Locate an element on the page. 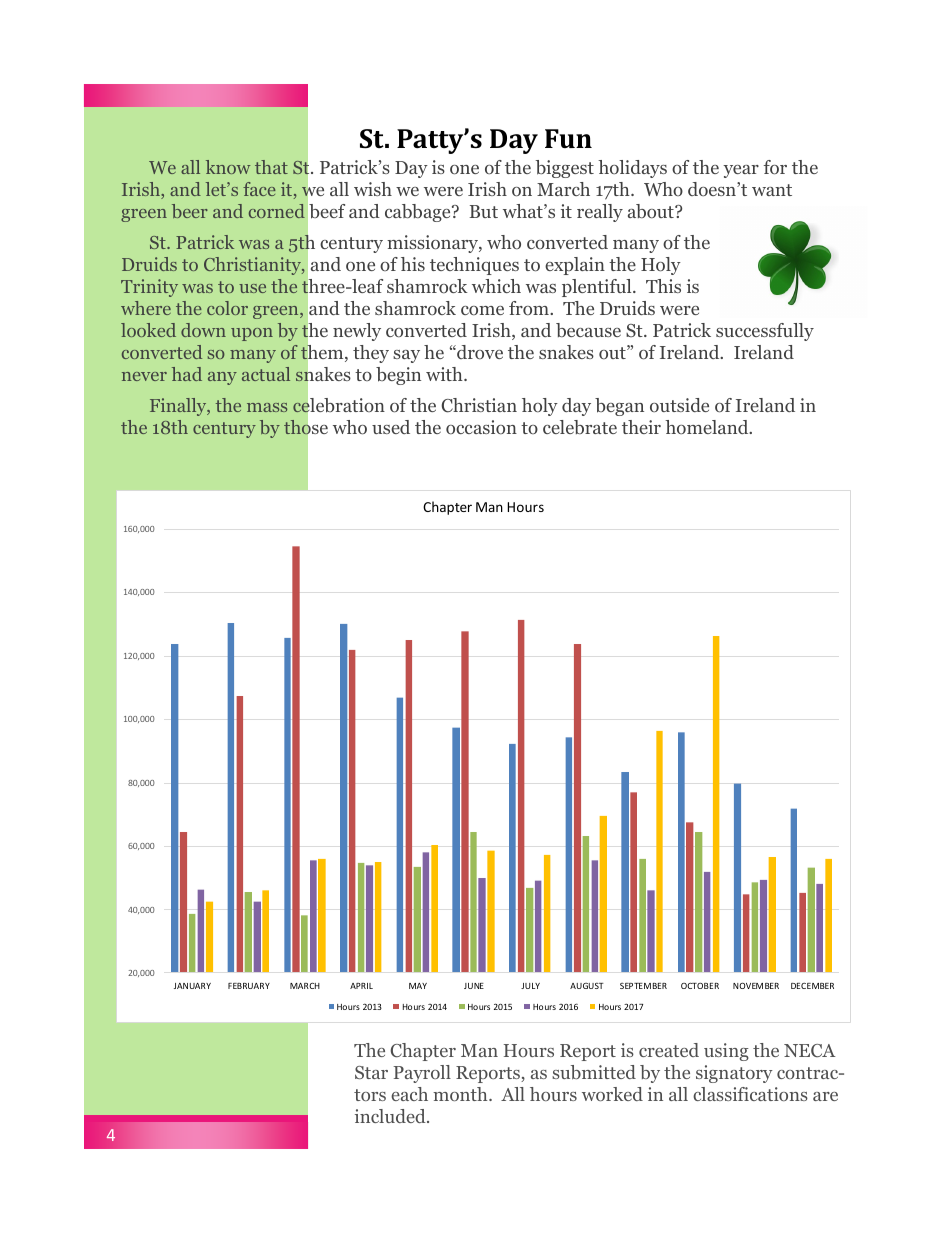 This image has width=952, height=1233. homeland is located at coordinates (708, 427).
